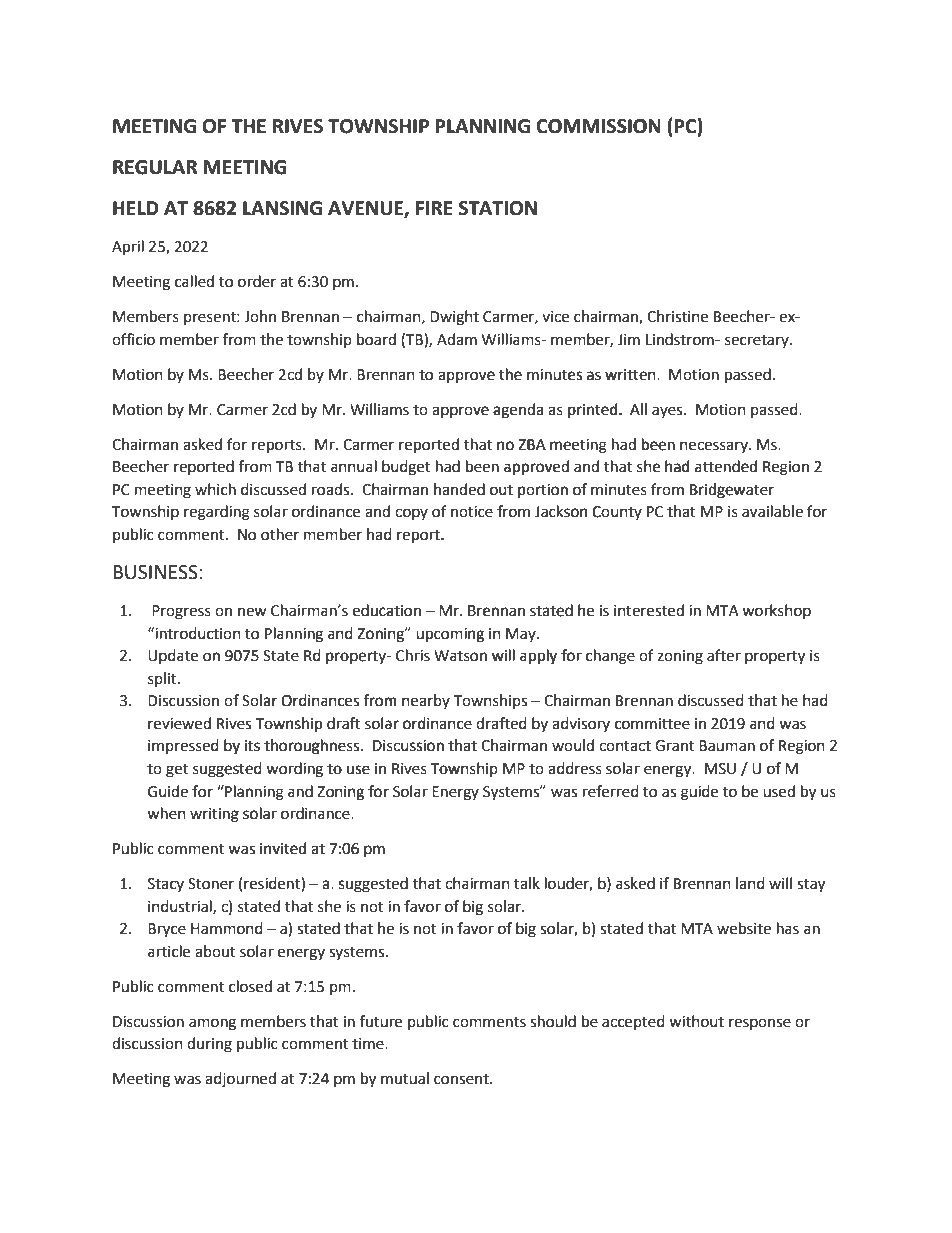 The width and height of the image is (952, 1233). What do you see at coordinates (598, 126) in the image?
I see `COMMISSION` at bounding box center [598, 126].
